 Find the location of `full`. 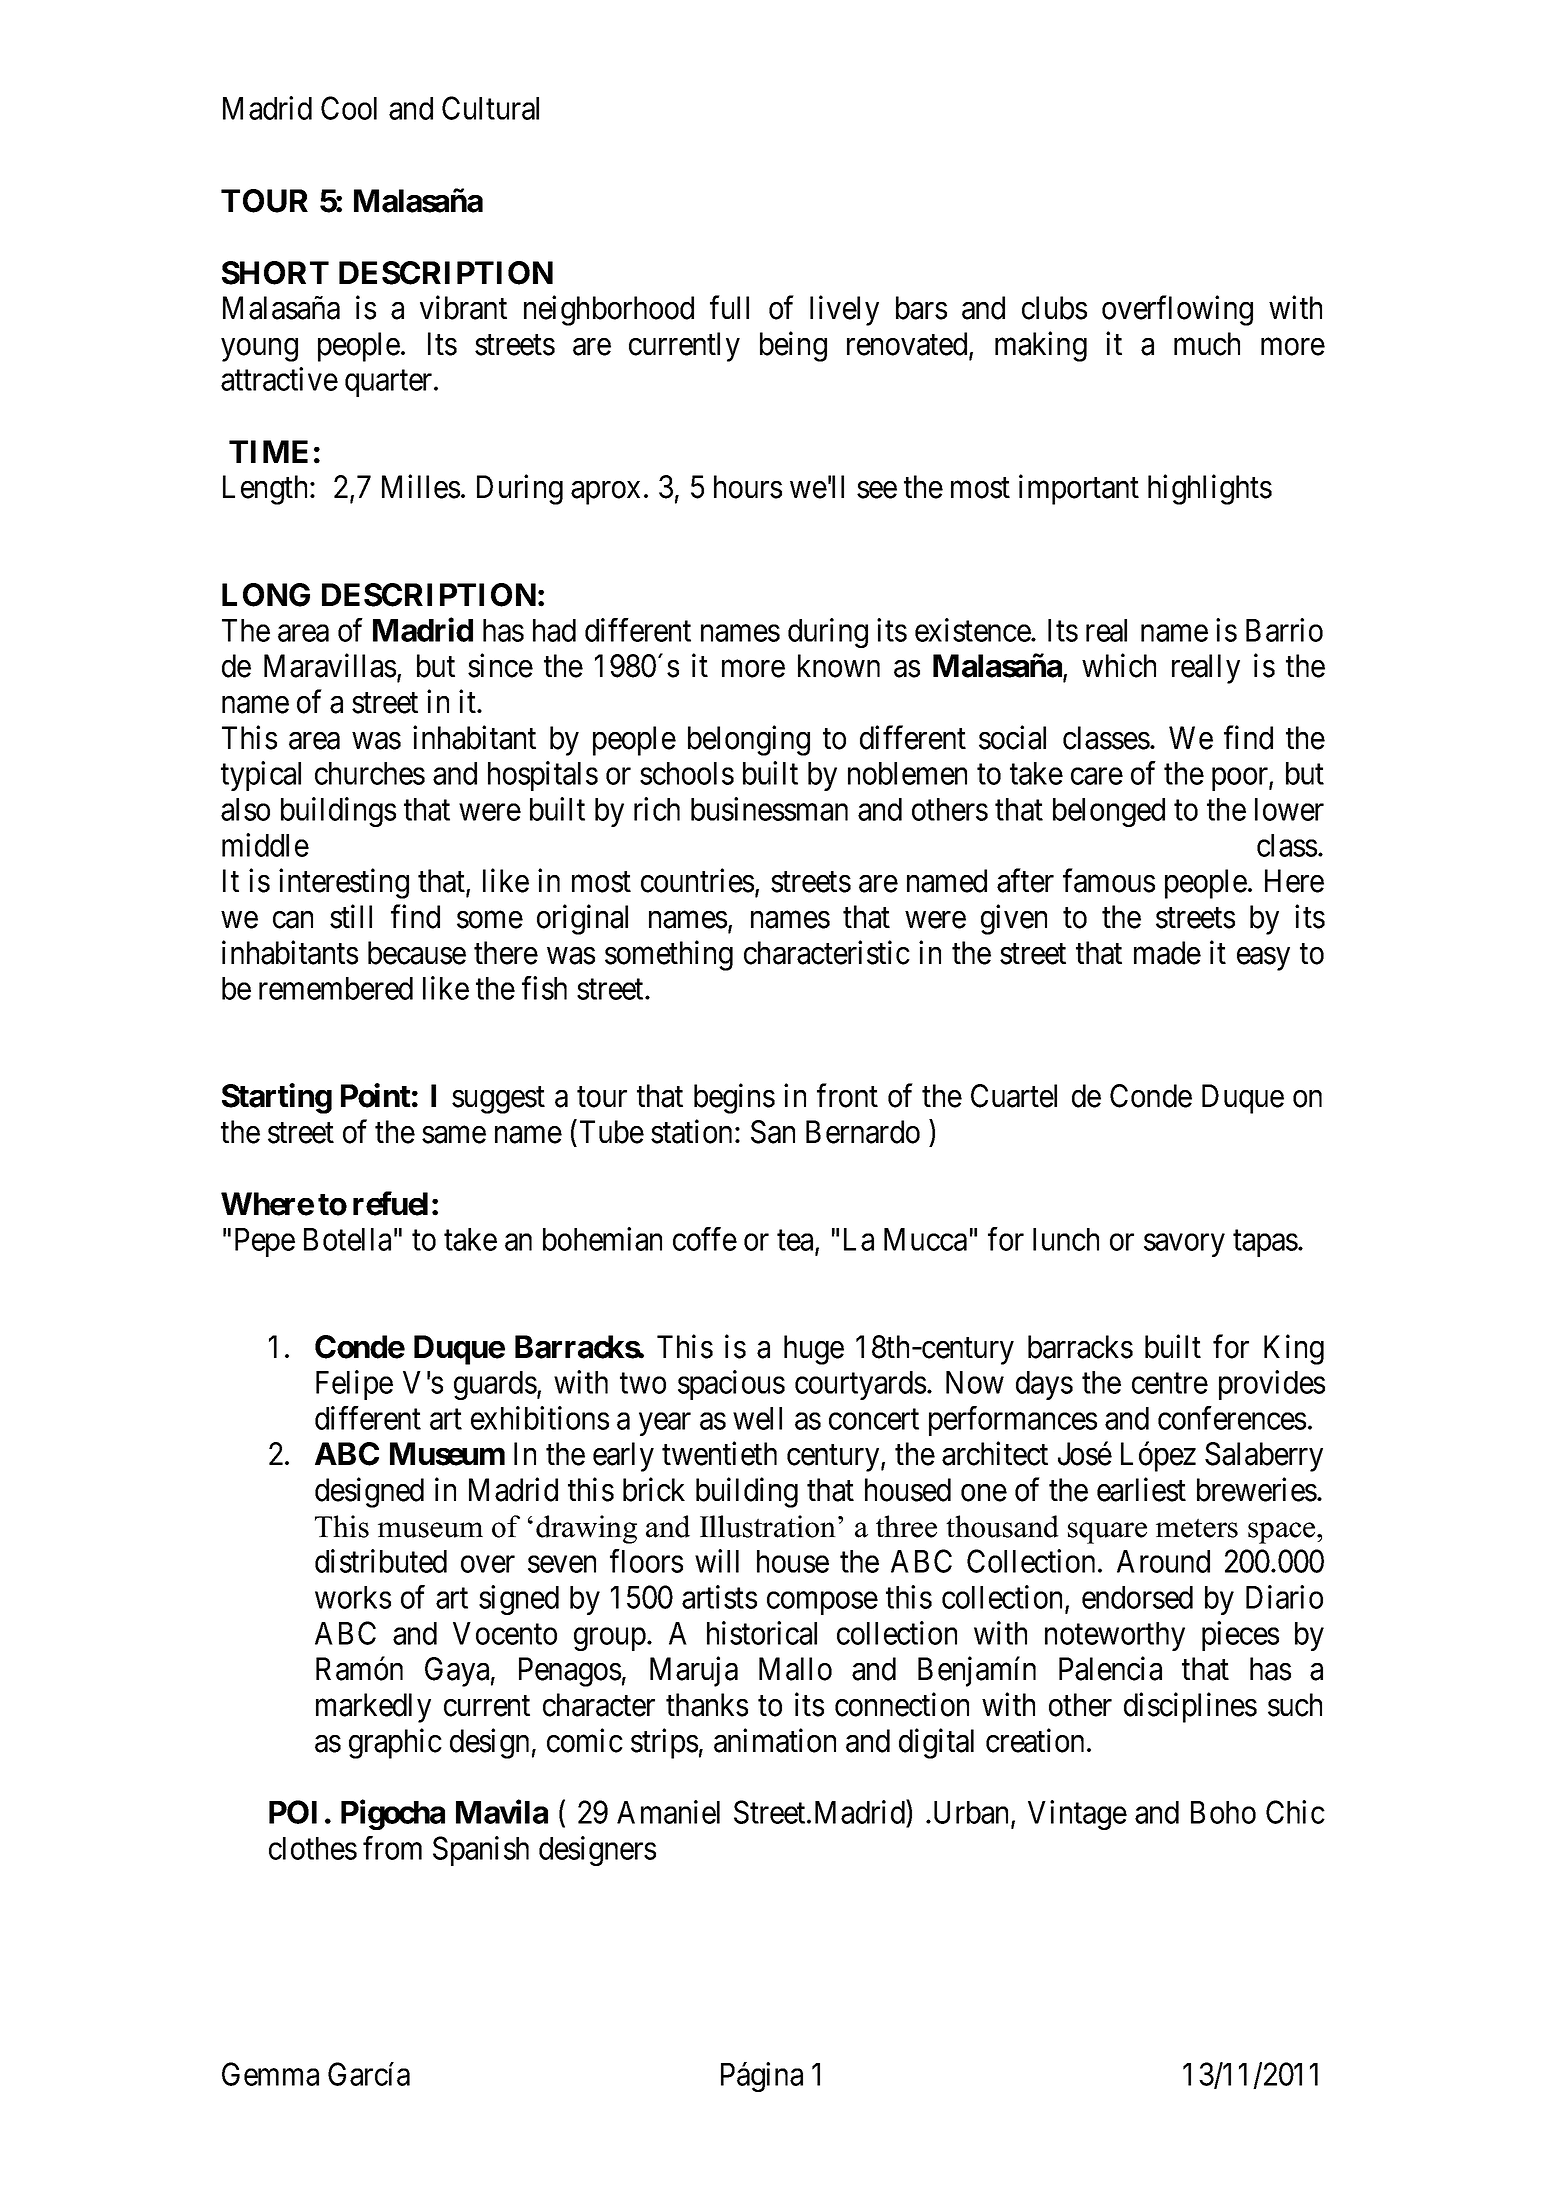

full is located at coordinates (729, 307).
